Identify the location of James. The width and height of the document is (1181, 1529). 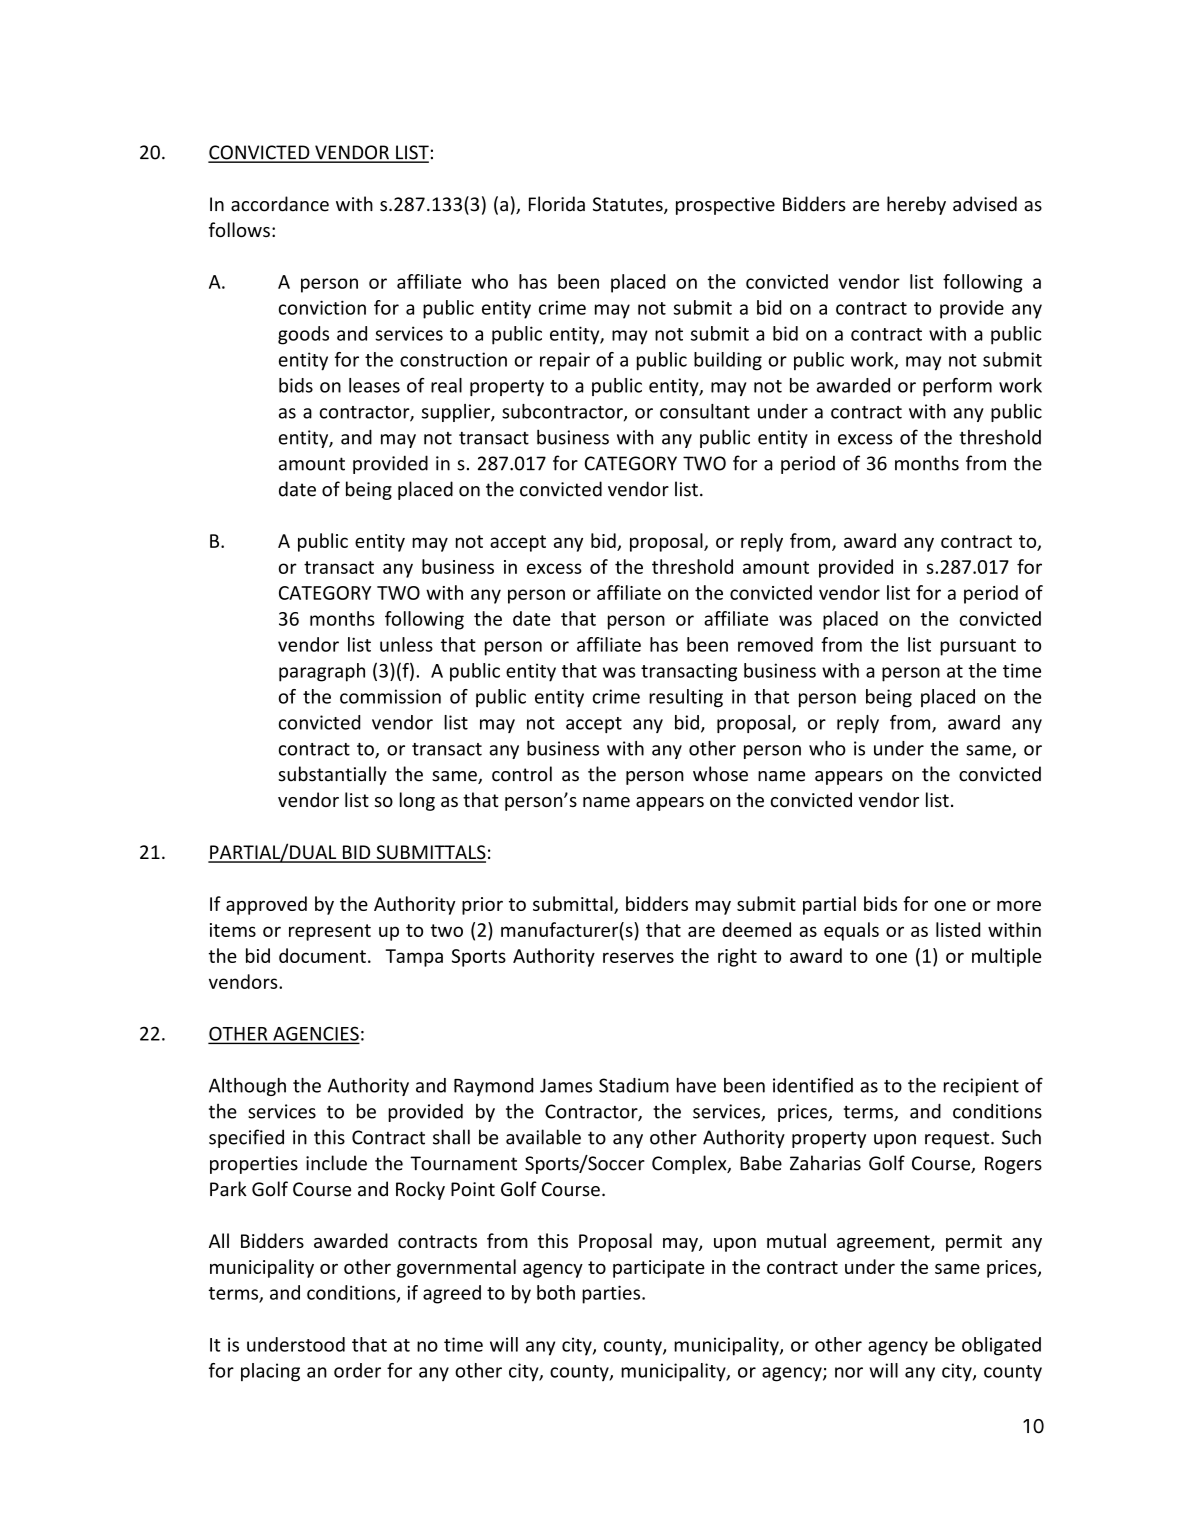
(566, 1085).
